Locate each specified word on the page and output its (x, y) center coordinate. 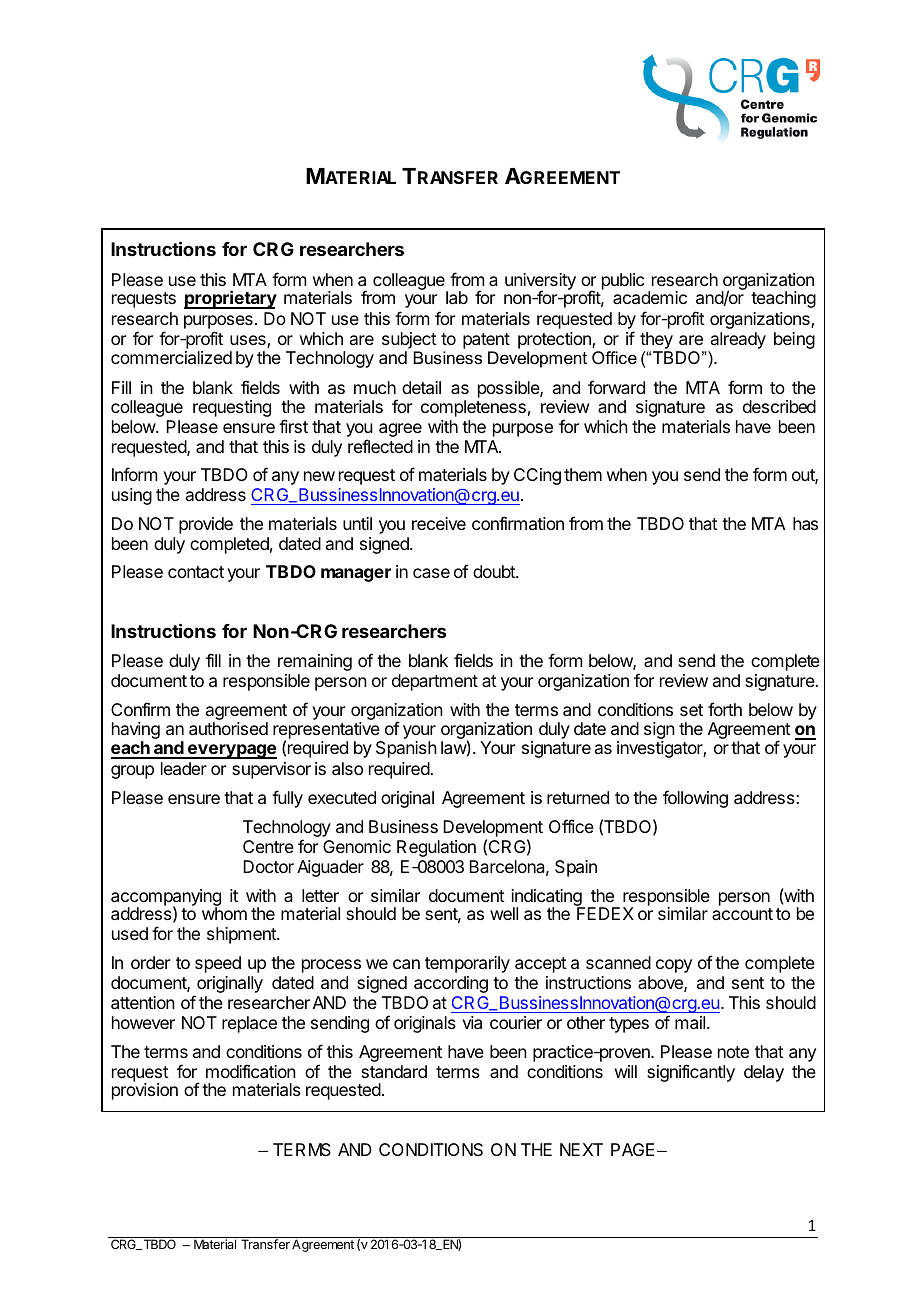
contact (196, 572)
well (504, 913)
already (738, 340)
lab (457, 297)
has (805, 523)
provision (145, 1091)
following (695, 799)
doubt (495, 571)
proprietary (230, 299)
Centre (268, 846)
